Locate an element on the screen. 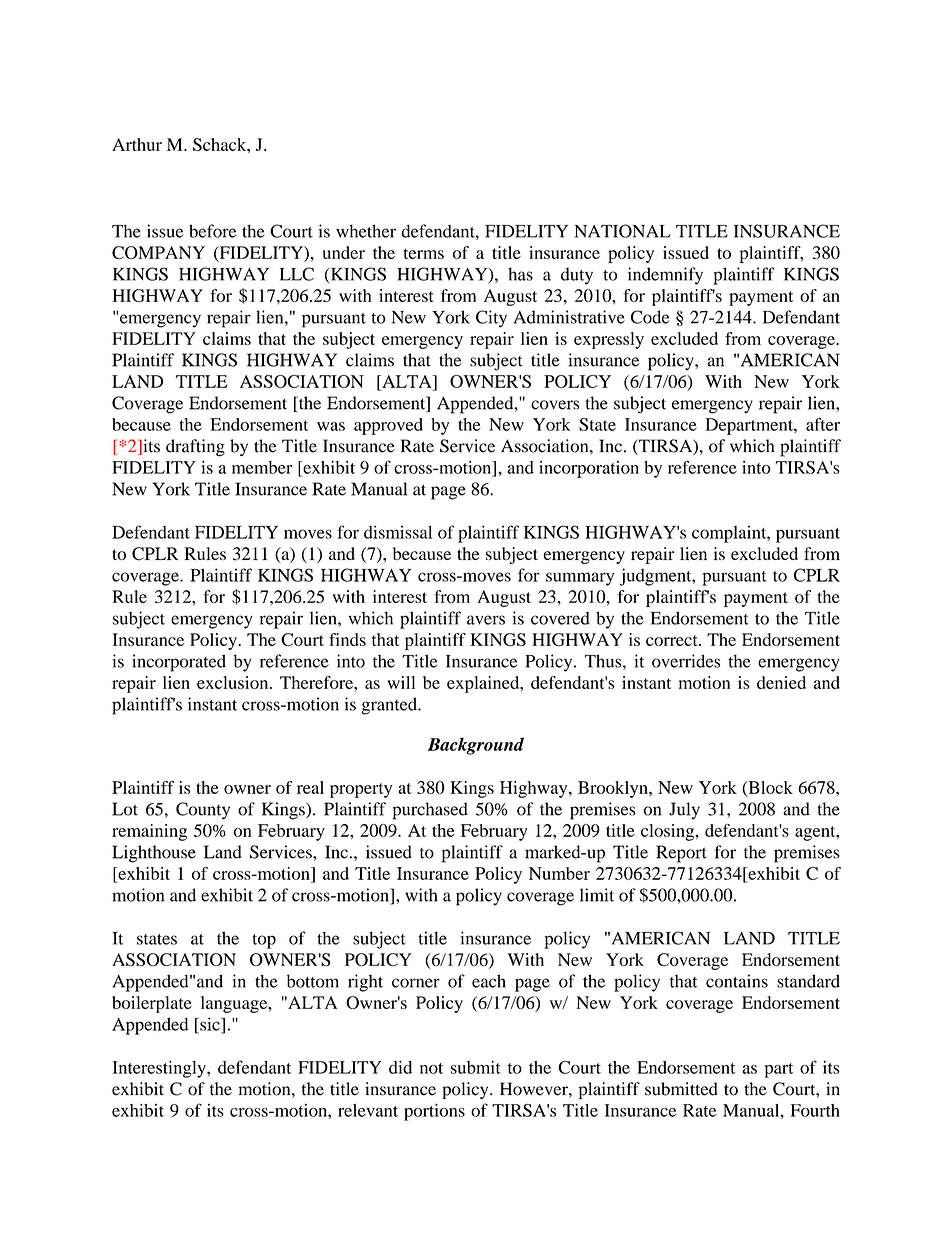  before is located at coordinates (213, 231).
